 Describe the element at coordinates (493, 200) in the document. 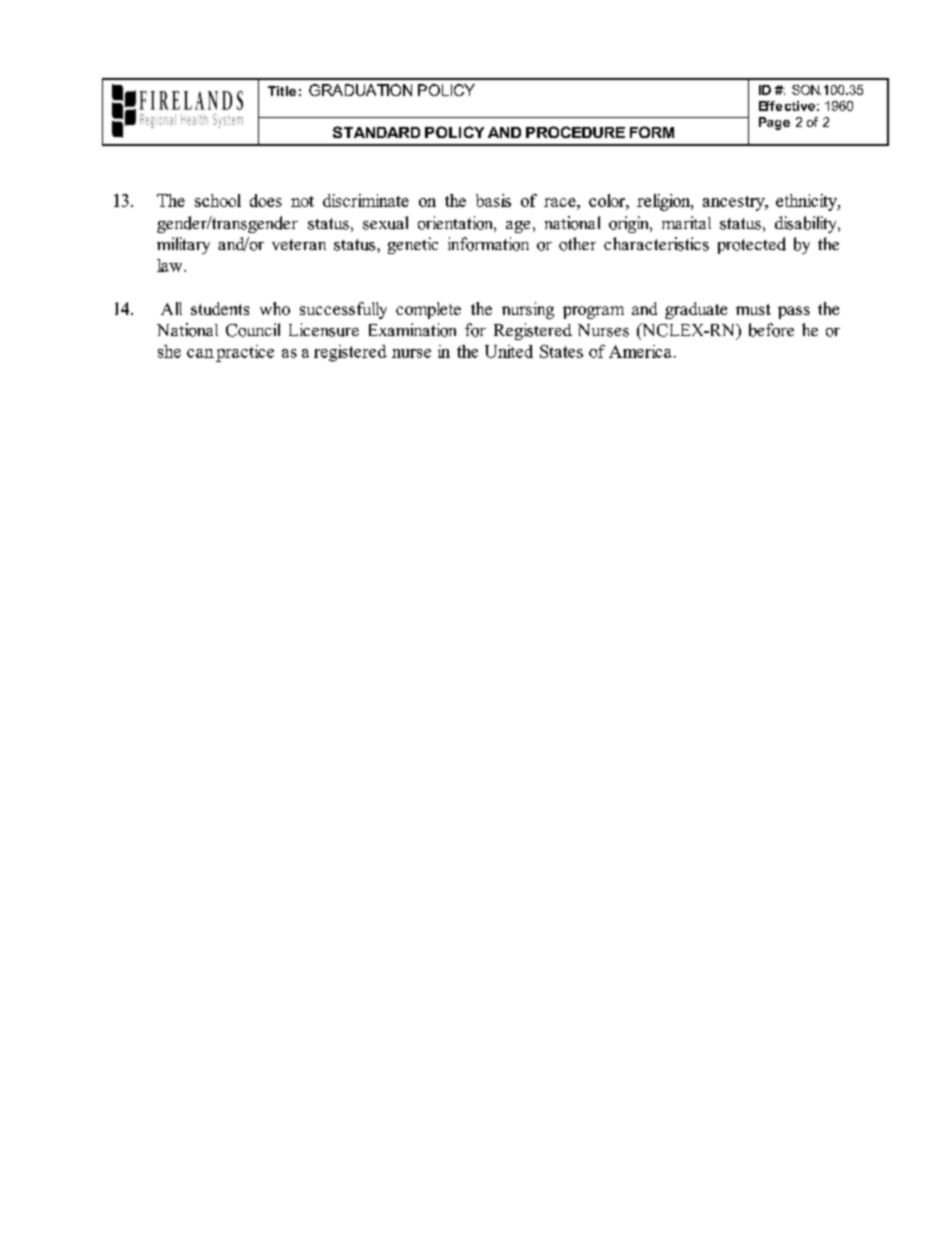

I see `basis` at that location.
